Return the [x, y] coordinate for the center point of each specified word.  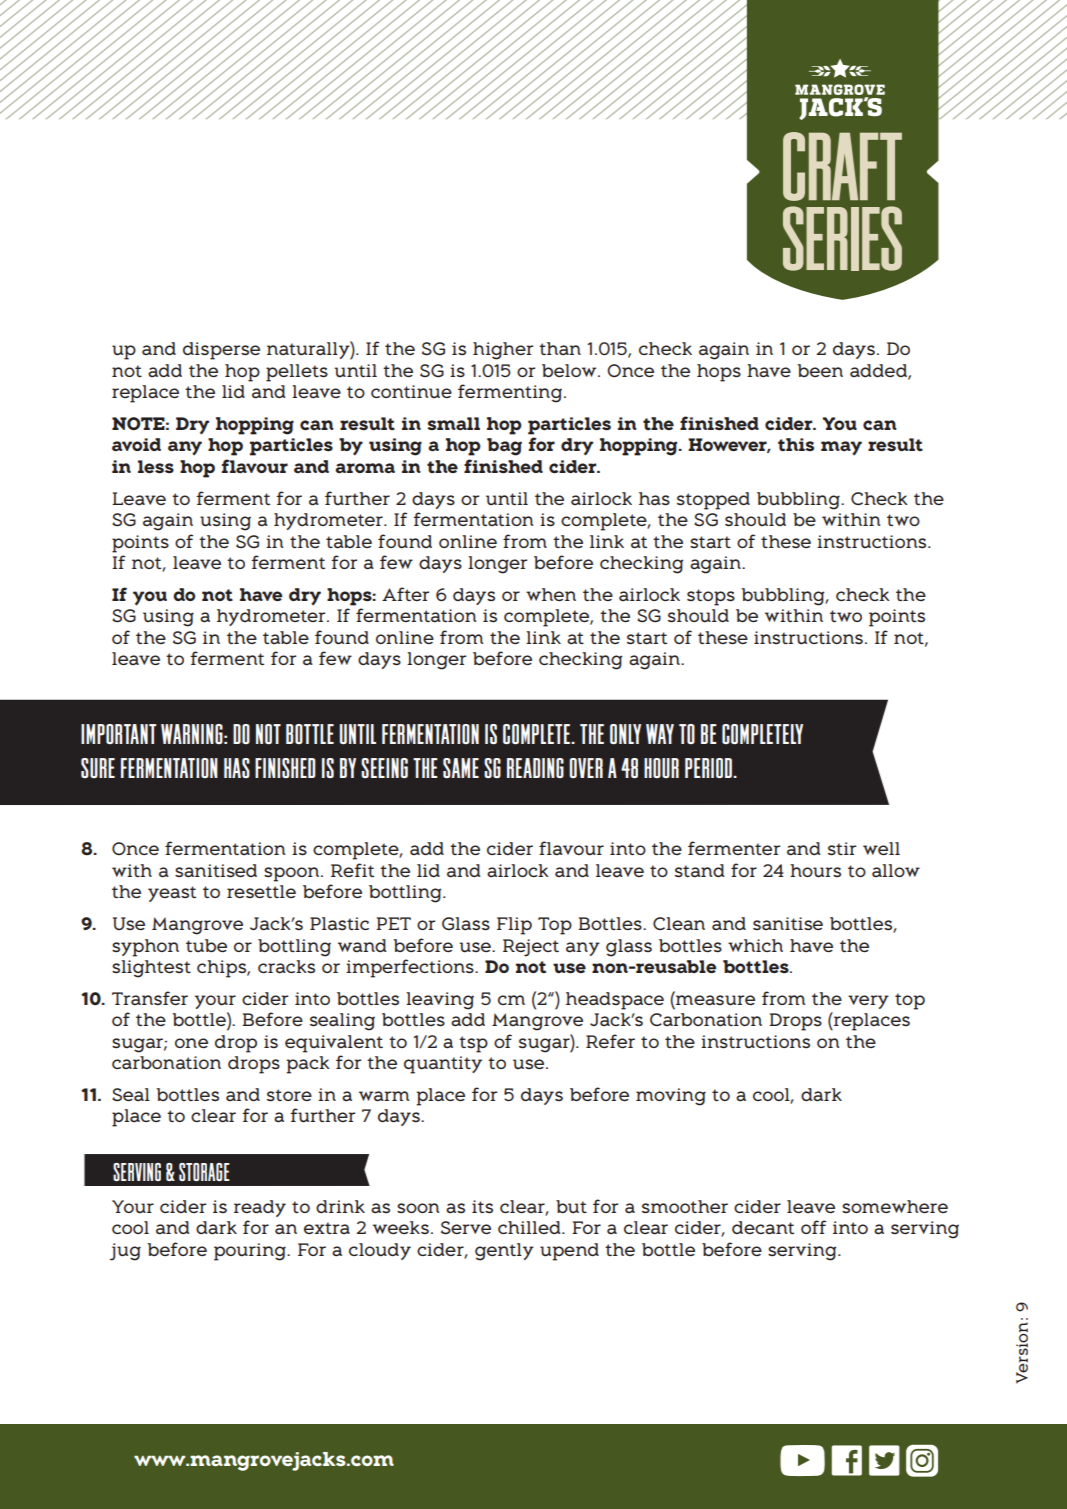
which [755, 945]
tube [206, 945]
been [820, 370]
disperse [221, 351]
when [551, 594]
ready [260, 1208]
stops [711, 597]
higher [503, 351]
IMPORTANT [118, 734]
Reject [531, 948]
